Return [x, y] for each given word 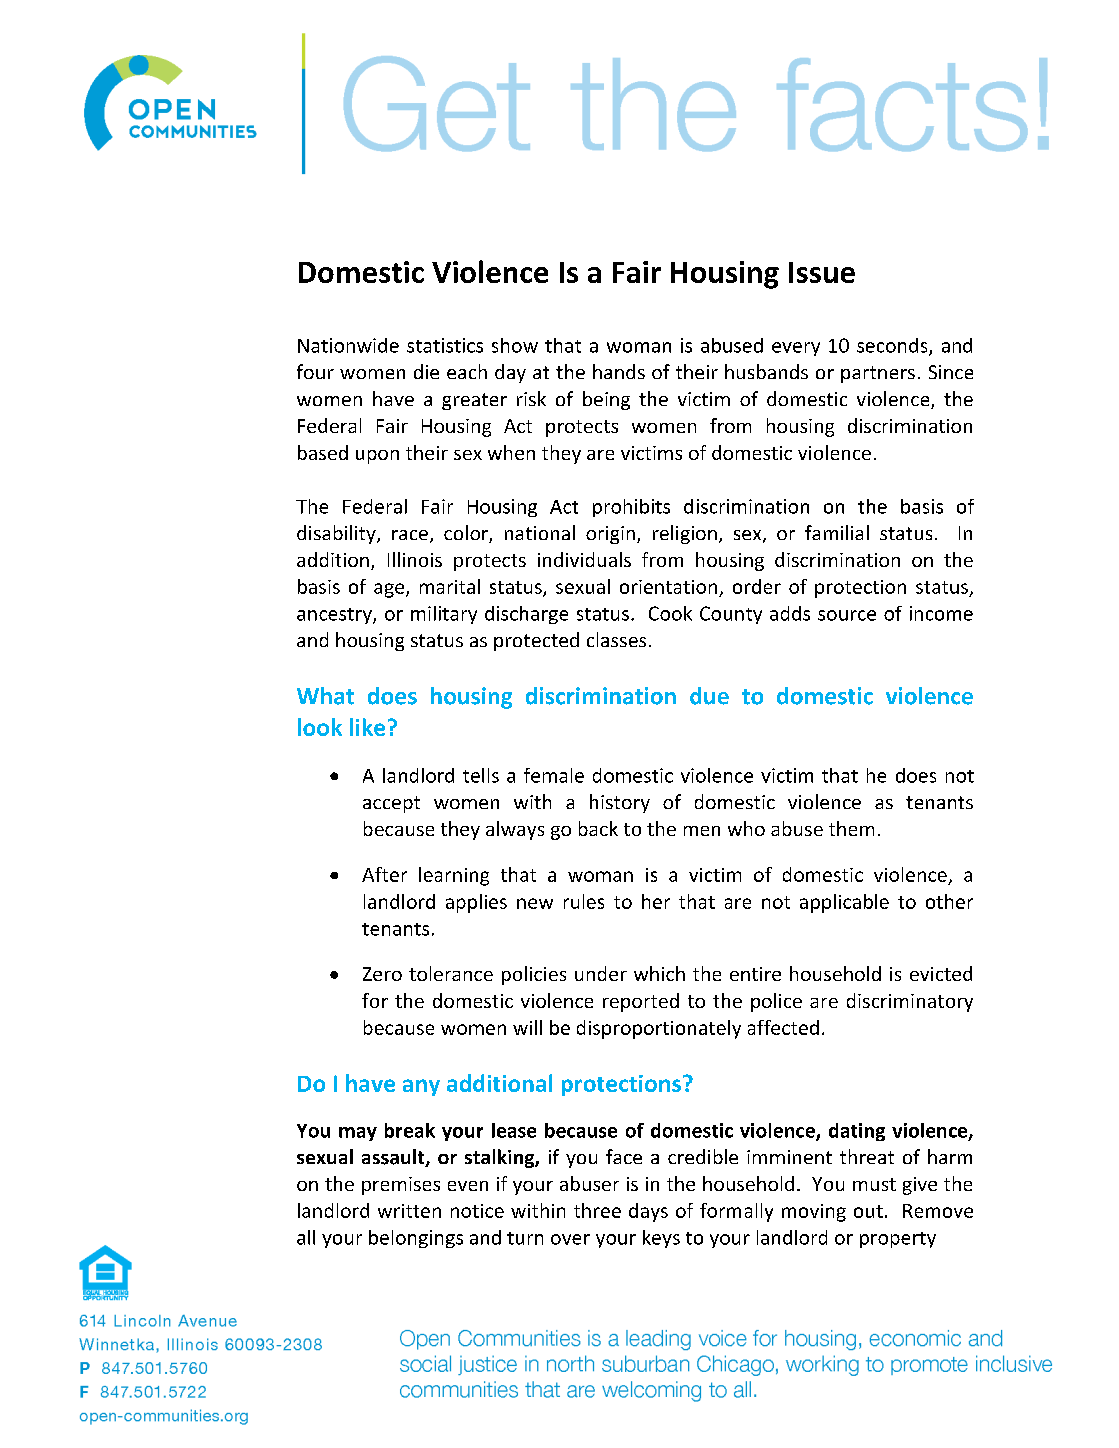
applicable [844, 903]
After [384, 874]
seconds [893, 346]
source [847, 615]
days [648, 1212]
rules [584, 901]
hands [619, 371]
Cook [670, 613]
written [409, 1211]
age [390, 590]
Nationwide [348, 345]
